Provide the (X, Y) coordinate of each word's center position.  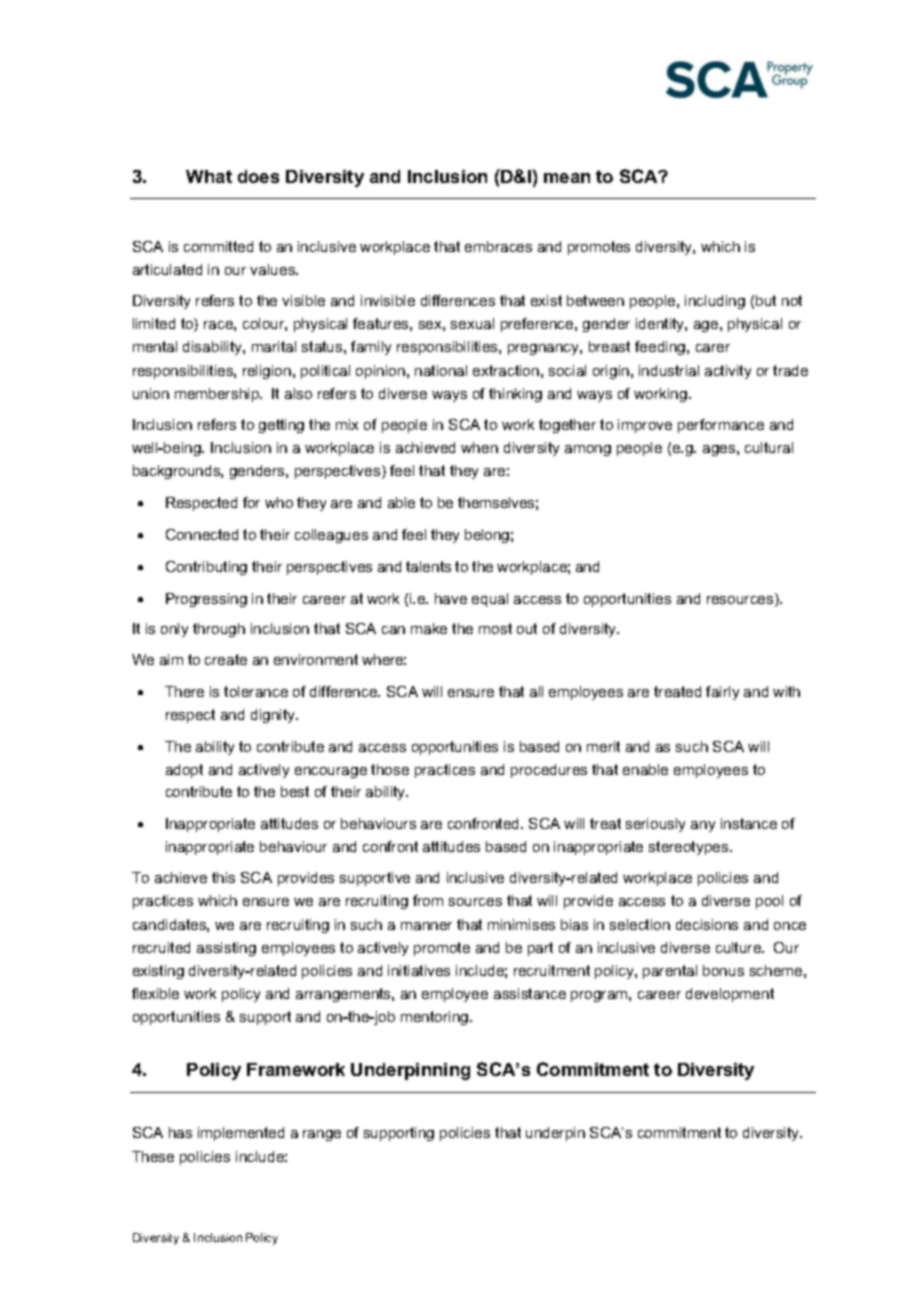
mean (567, 178)
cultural (769, 447)
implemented (241, 1134)
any (703, 826)
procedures (549, 771)
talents (428, 566)
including (715, 302)
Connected (202, 534)
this (223, 877)
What (209, 176)
